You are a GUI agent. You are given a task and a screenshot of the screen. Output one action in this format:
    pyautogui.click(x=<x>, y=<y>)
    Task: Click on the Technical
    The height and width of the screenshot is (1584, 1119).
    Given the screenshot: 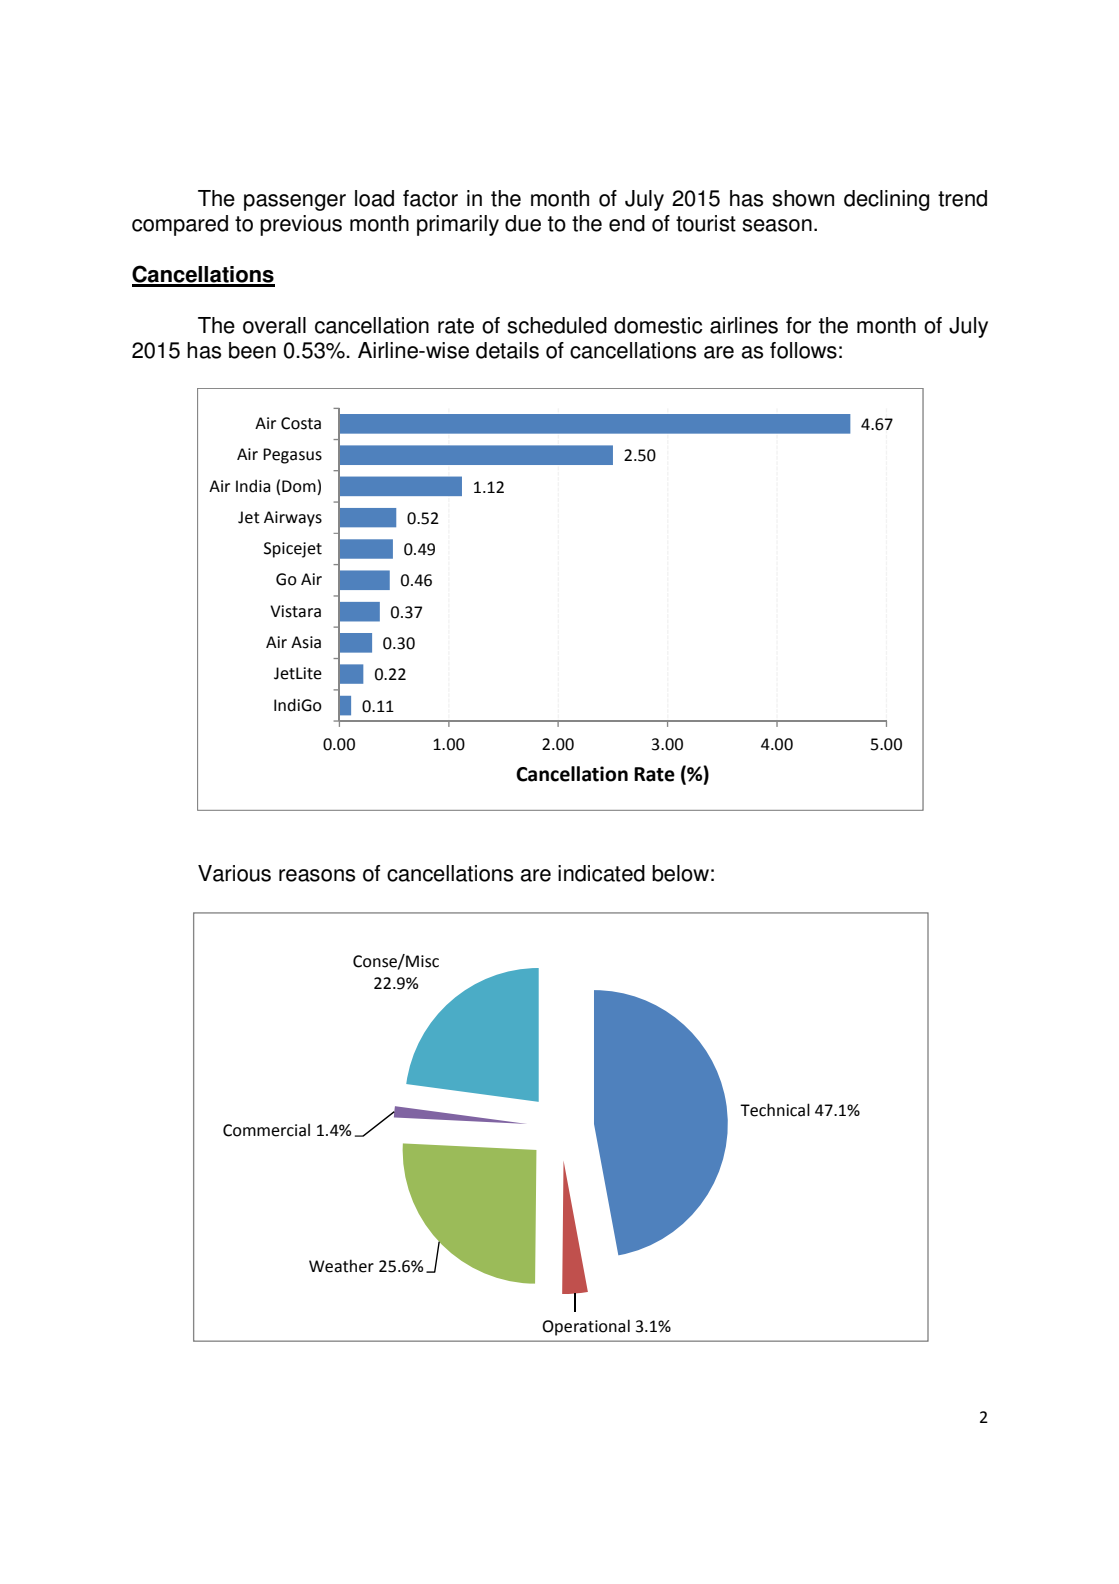 What is the action you would take?
    pyautogui.click(x=775, y=1110)
